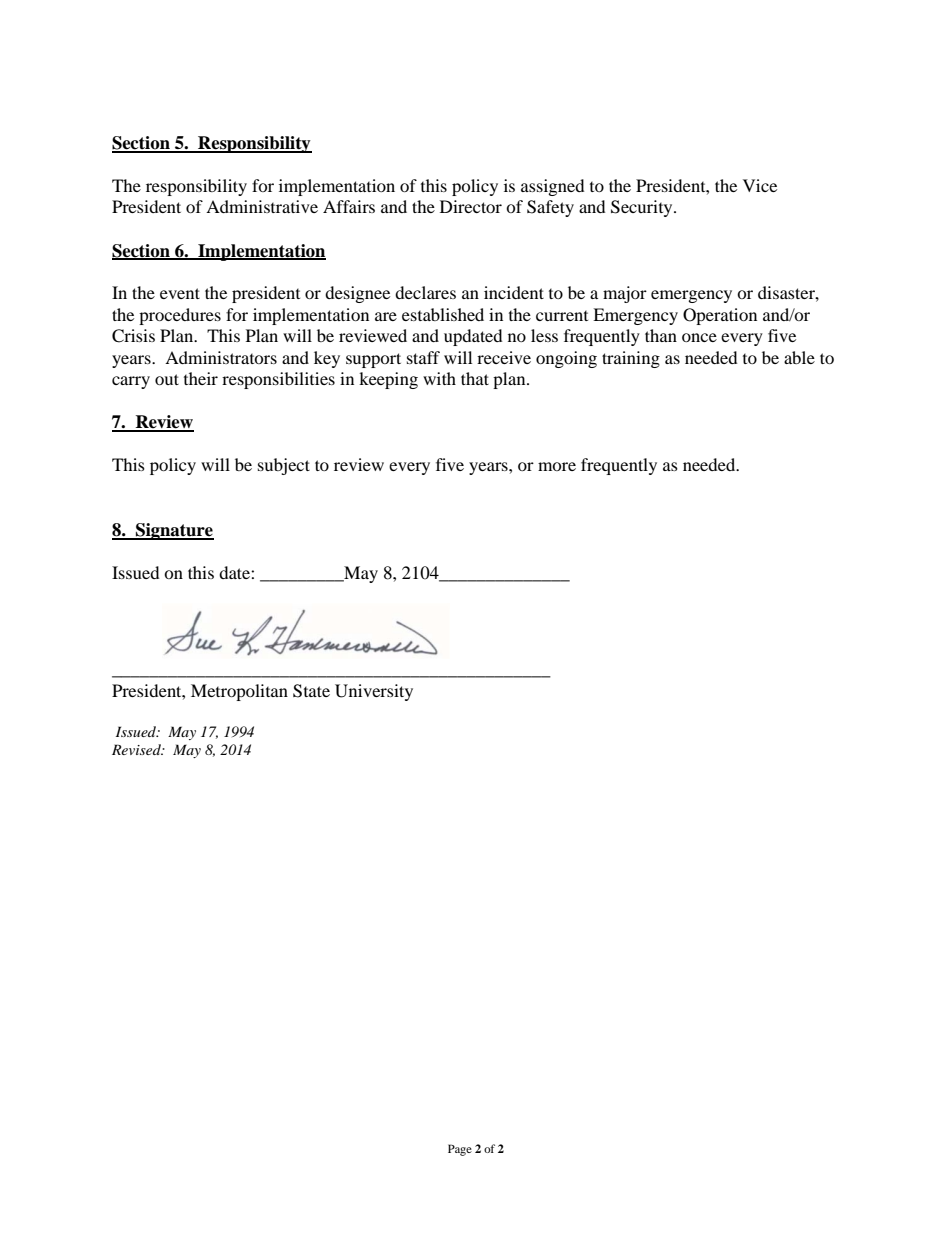  Describe the element at coordinates (760, 185) in the page. I see `Vice` at that location.
